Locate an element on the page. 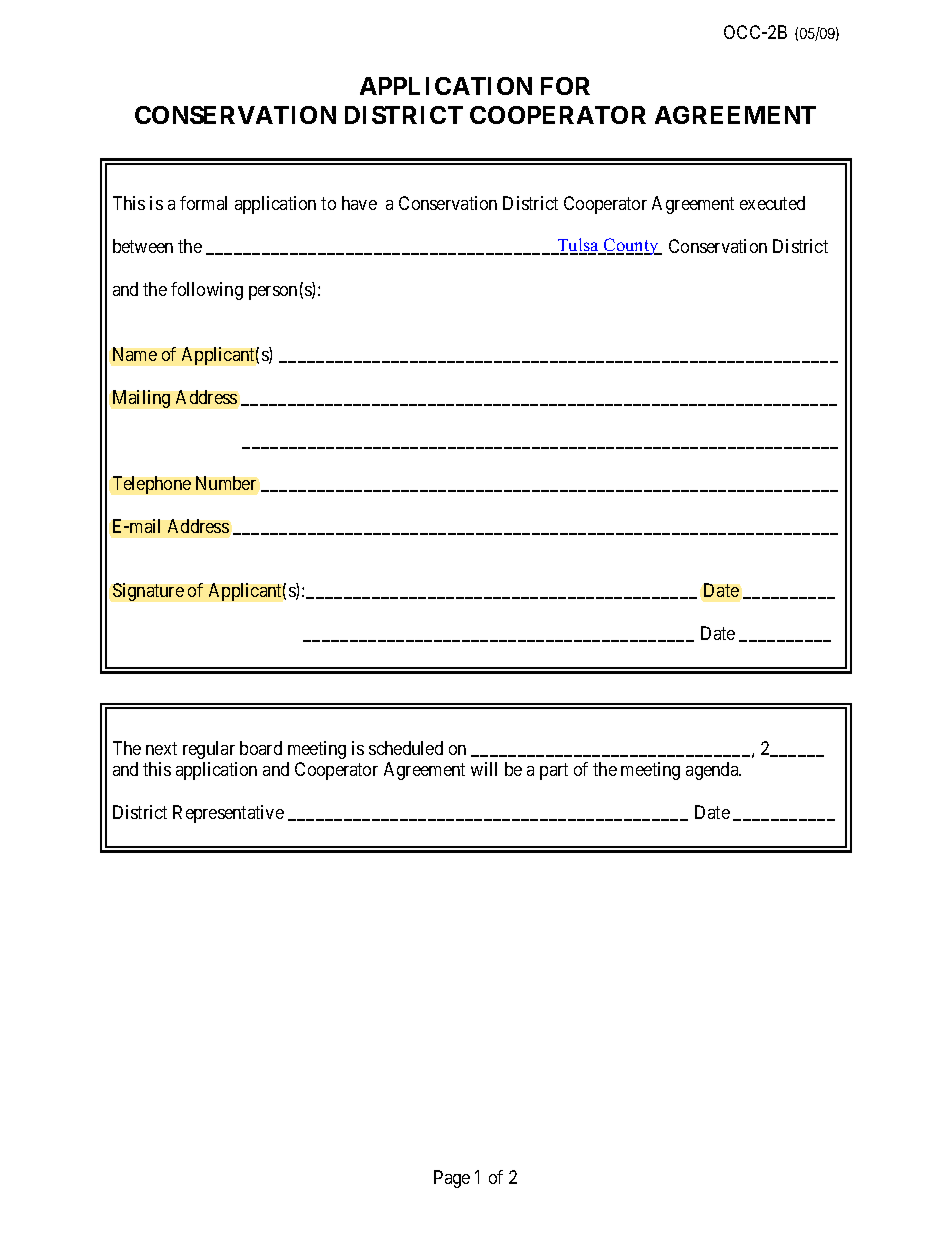 This image has height=1233, width=952. formal is located at coordinates (203, 203).
